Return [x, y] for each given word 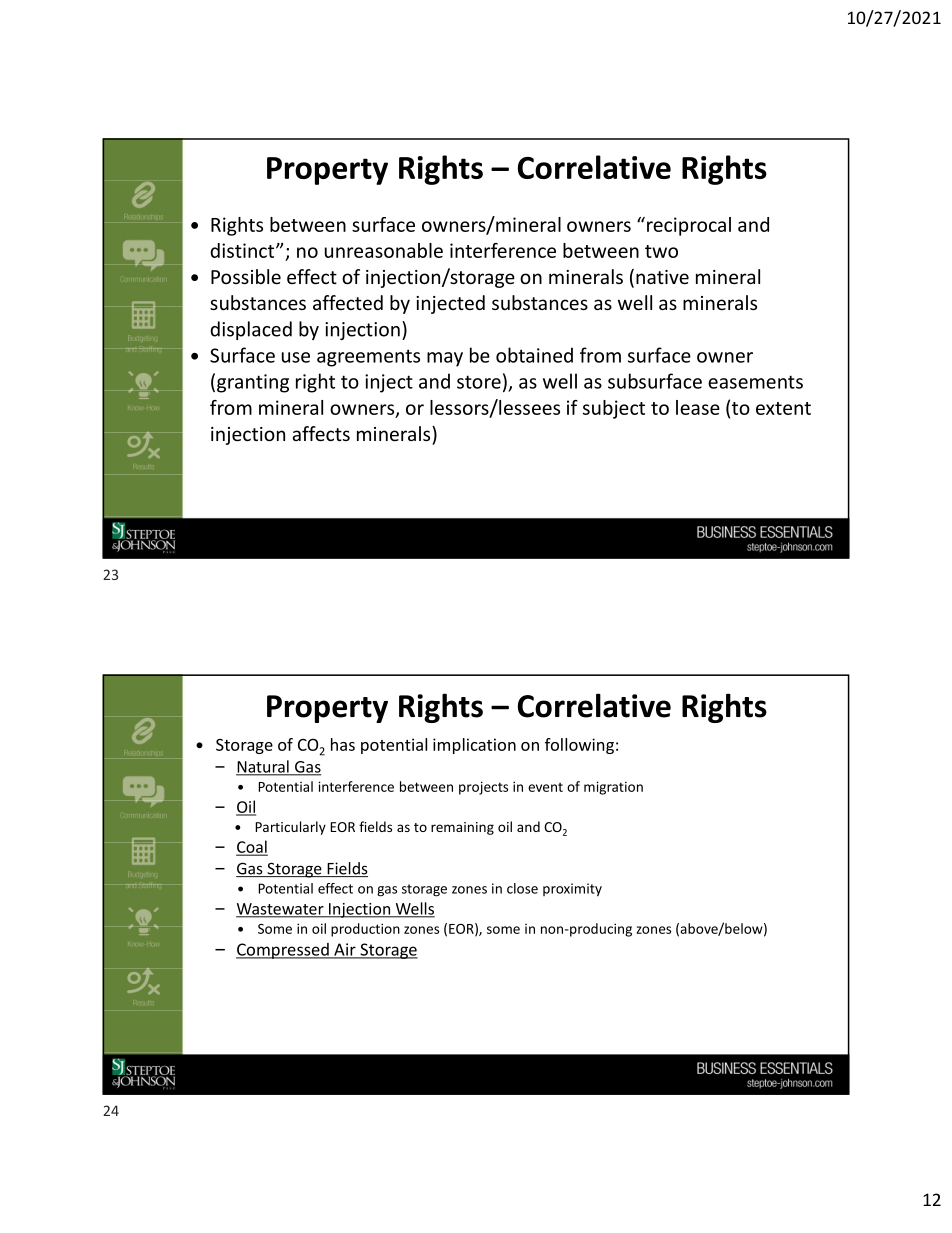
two [661, 251]
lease [698, 407]
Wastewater [281, 910]
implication [474, 746]
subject [614, 409]
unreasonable [384, 250]
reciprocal [689, 226]
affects [321, 433]
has [343, 744]
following [579, 746]
